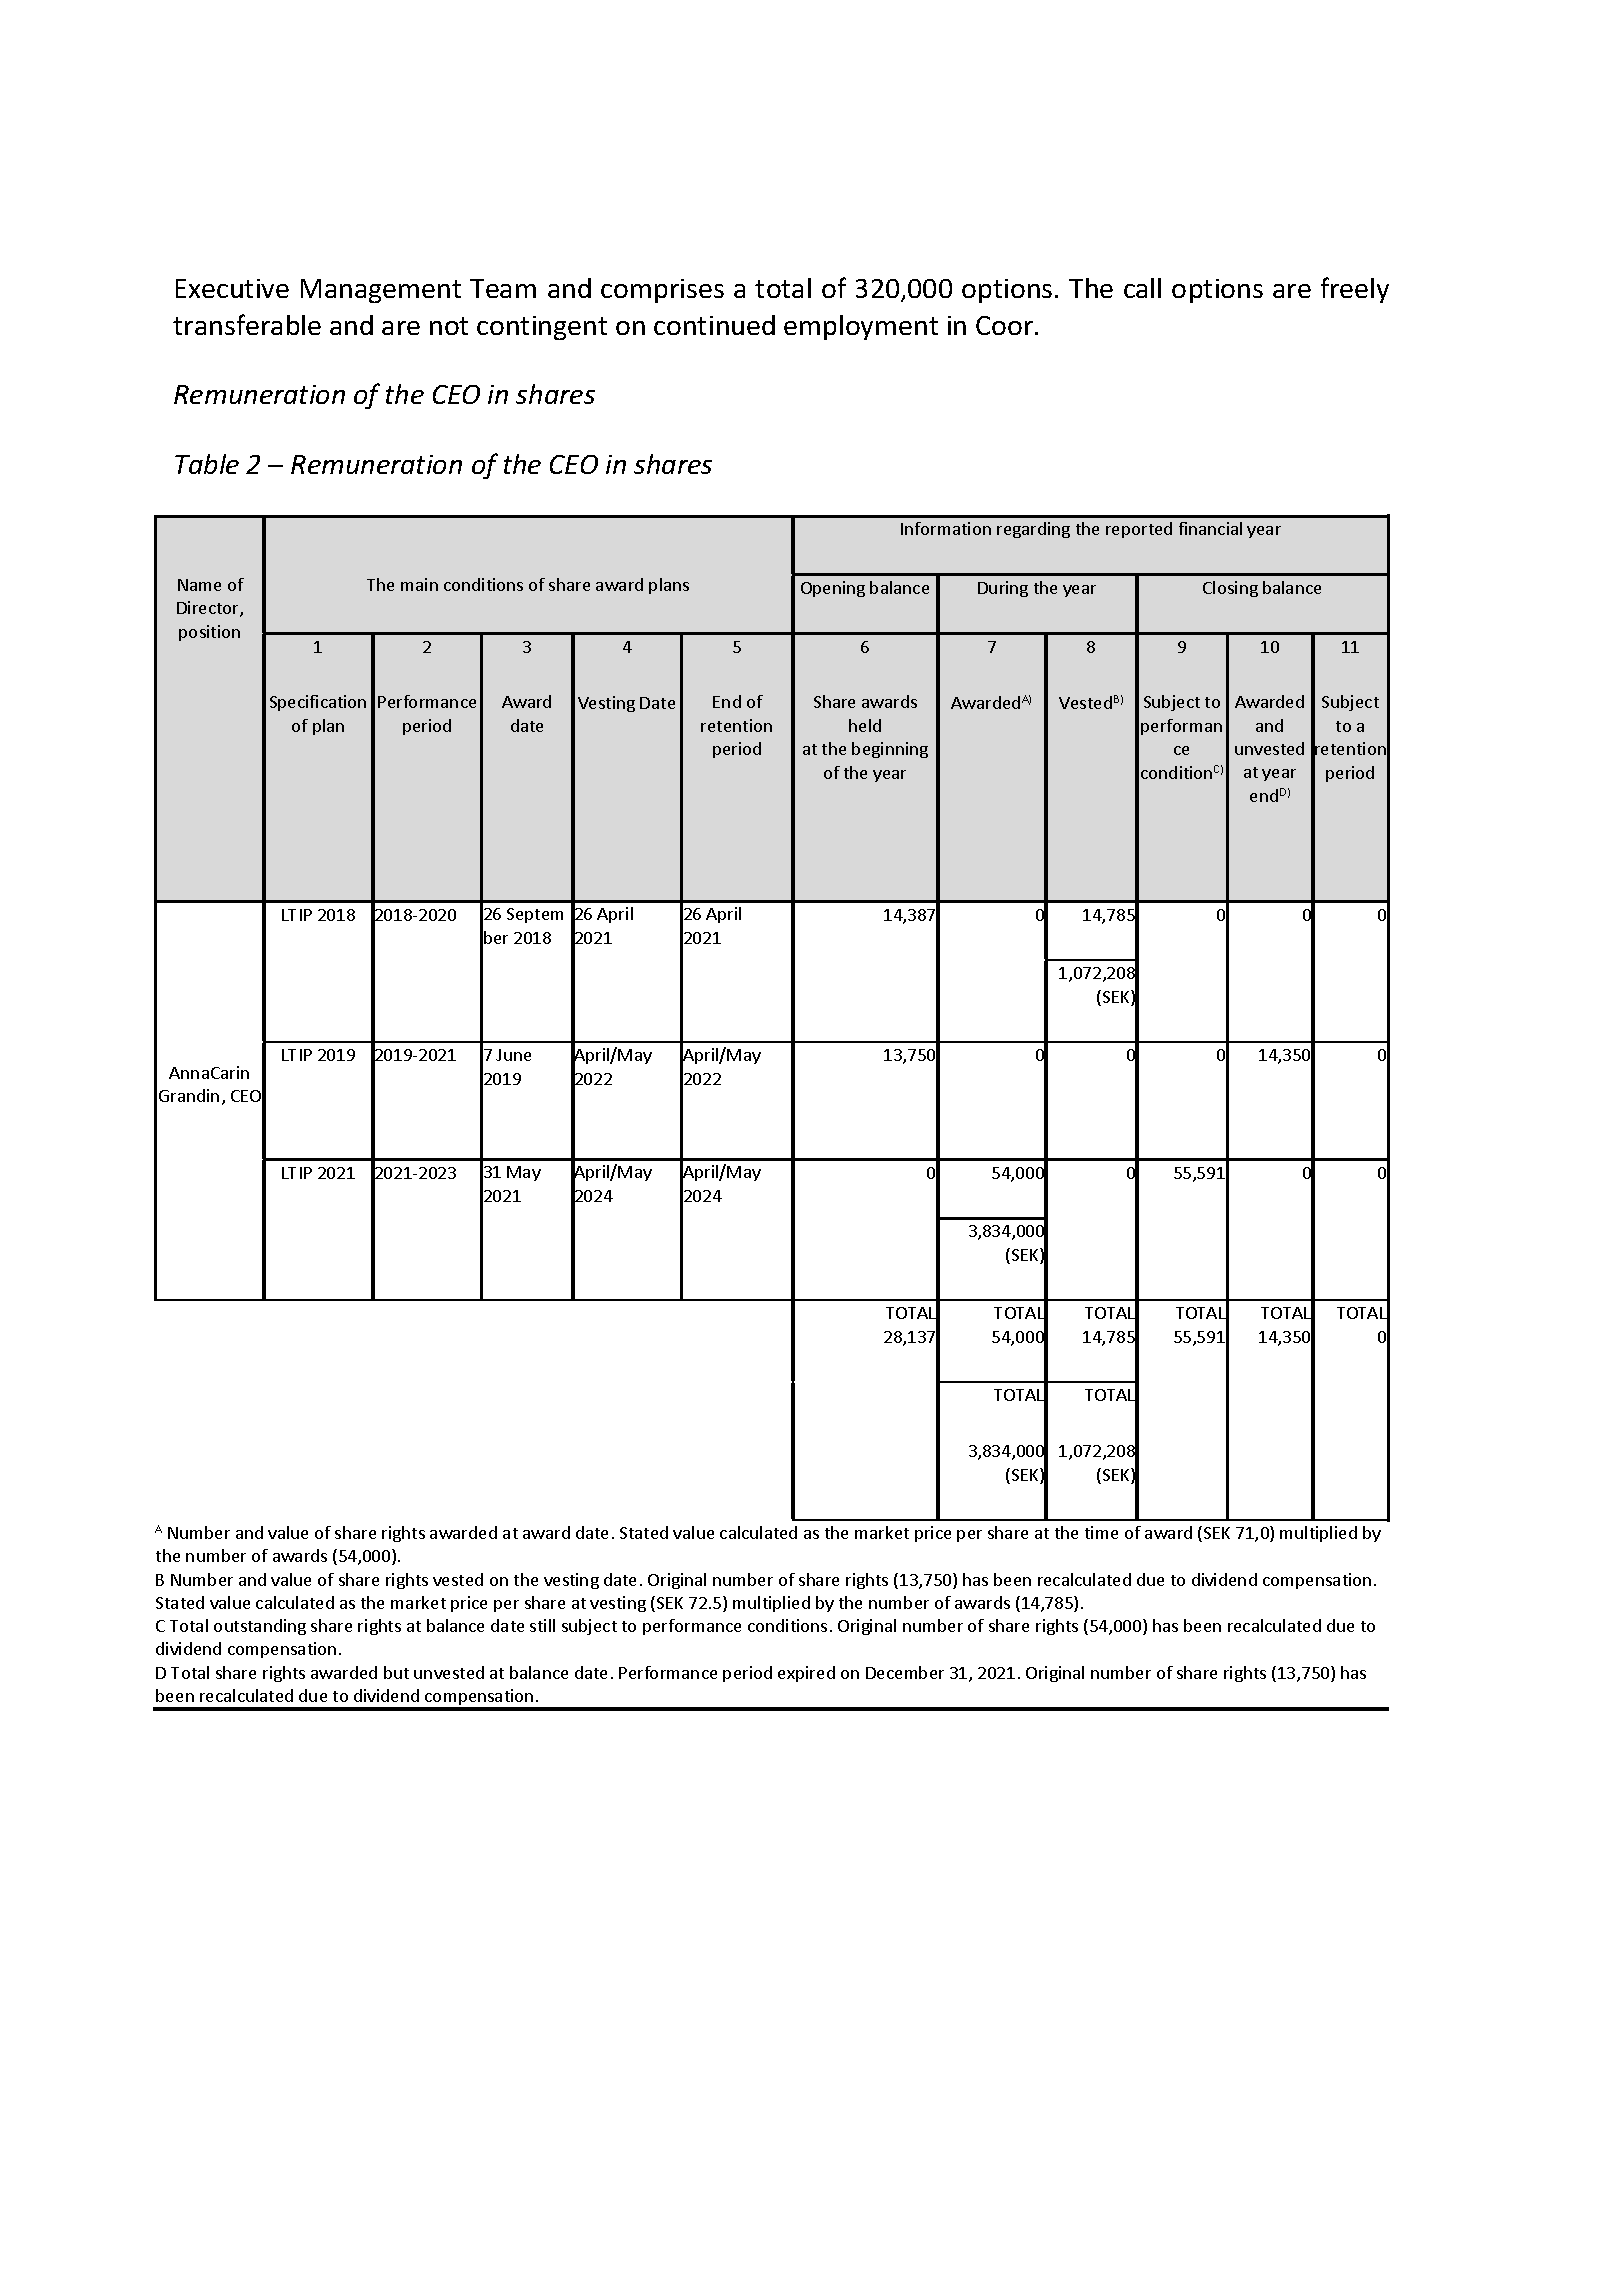  What do you see at coordinates (247, 324) in the image?
I see `transferable` at bounding box center [247, 324].
